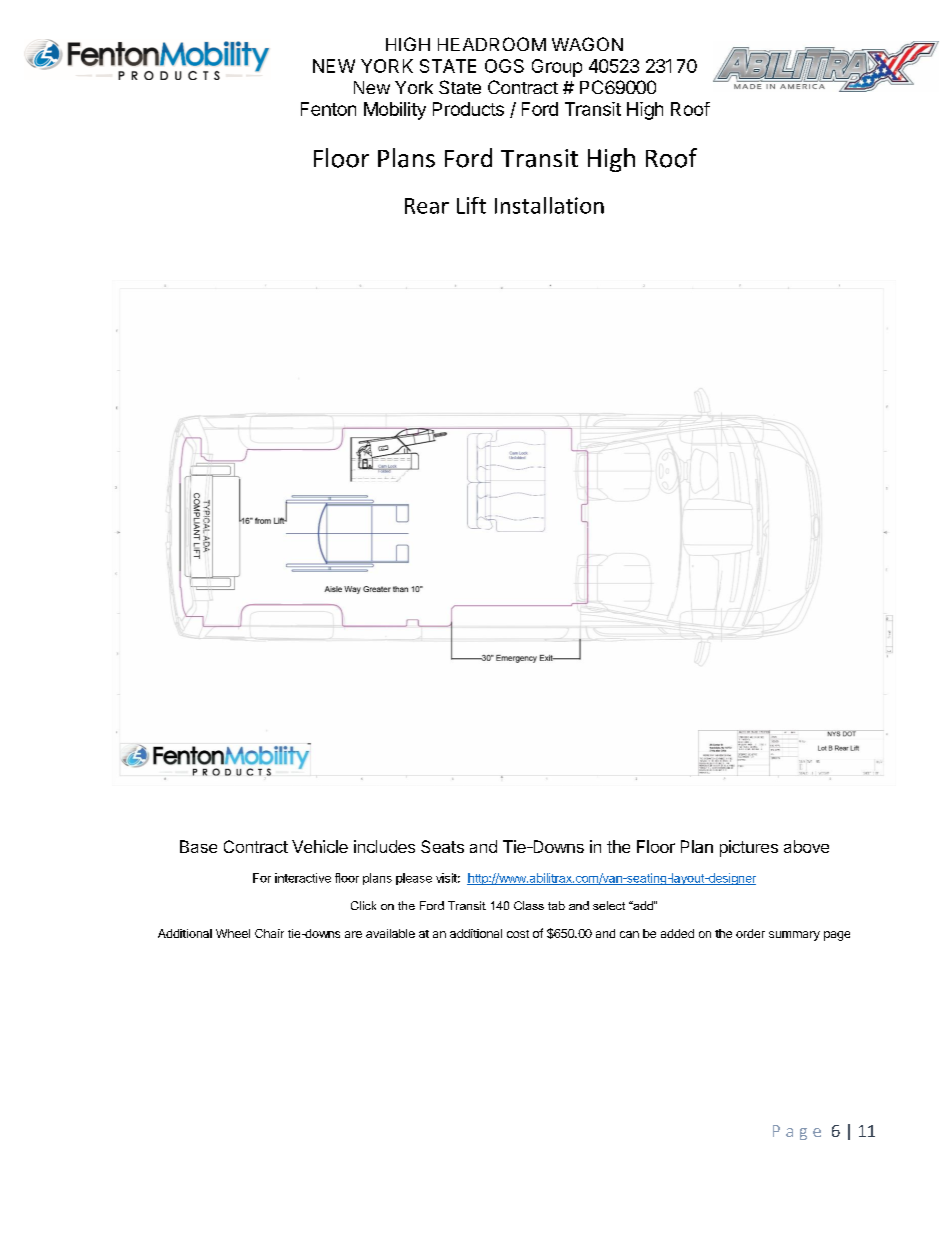 The image size is (952, 1233). What do you see at coordinates (269, 933) in the document?
I see `Chair` at bounding box center [269, 933].
